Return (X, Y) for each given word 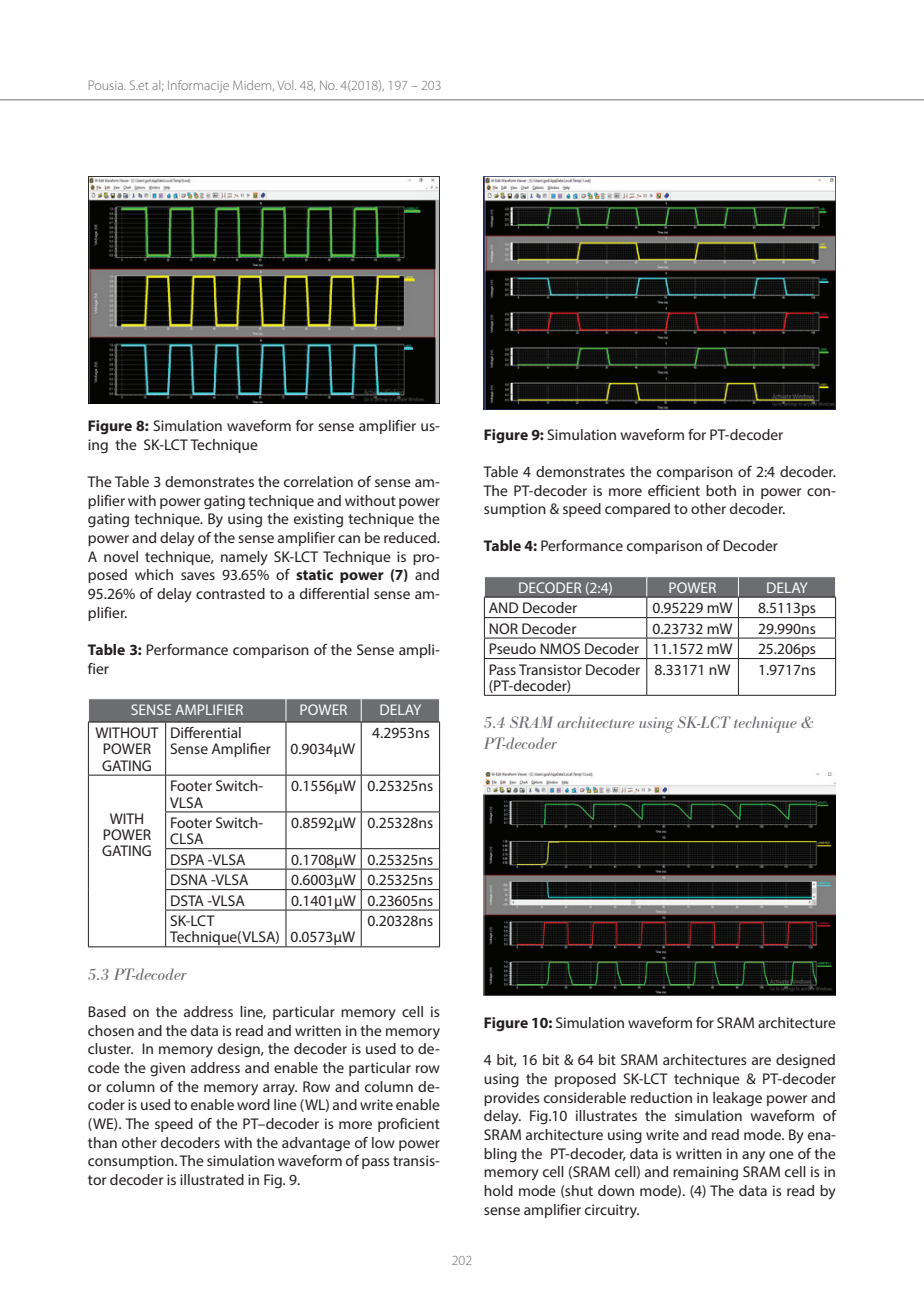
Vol (286, 85)
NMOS (560, 648)
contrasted (230, 593)
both (721, 490)
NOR (503, 628)
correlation (318, 481)
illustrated (212, 1179)
